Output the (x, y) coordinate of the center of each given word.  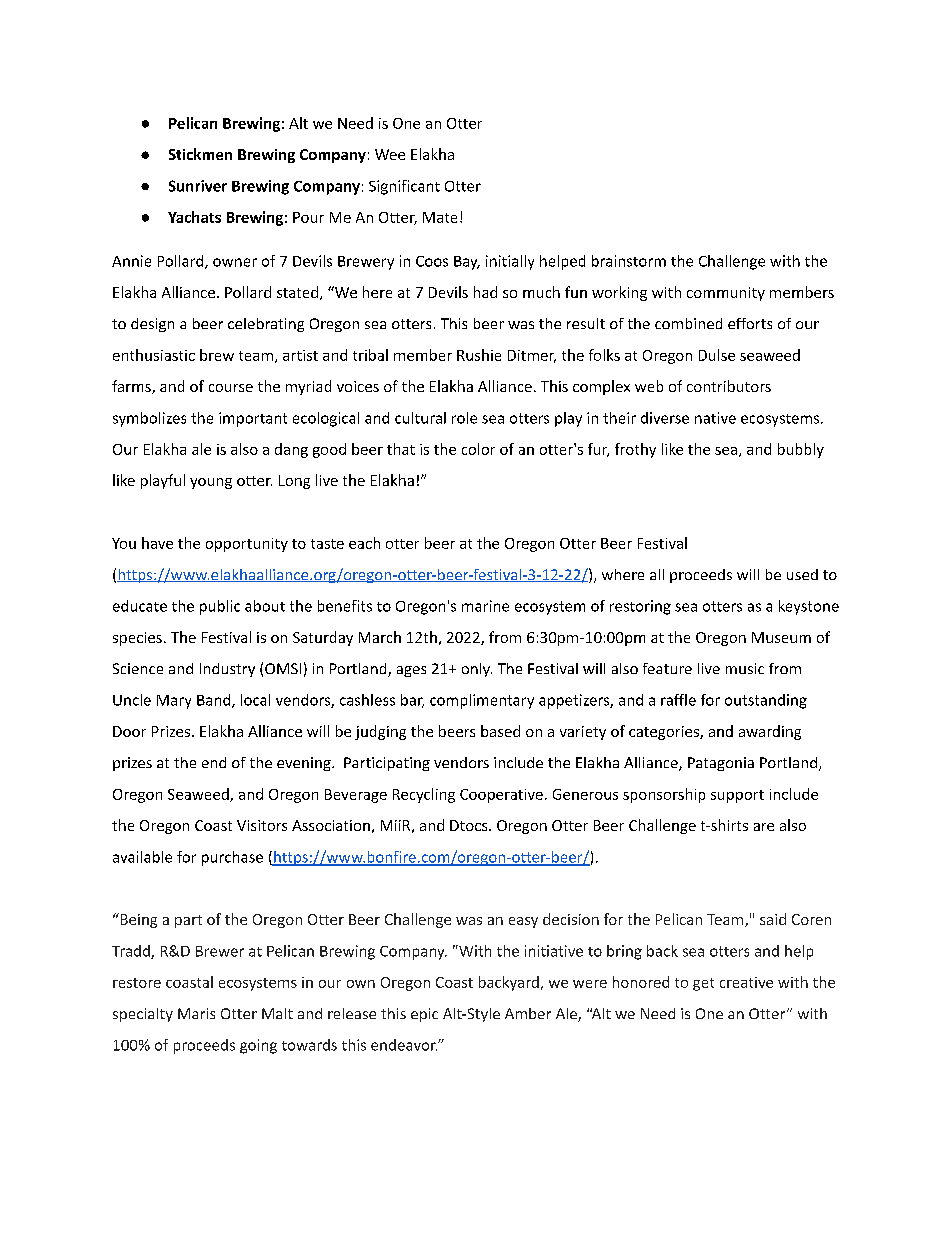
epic (424, 1015)
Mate (440, 217)
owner (235, 262)
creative (746, 982)
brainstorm (629, 261)
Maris (196, 1013)
